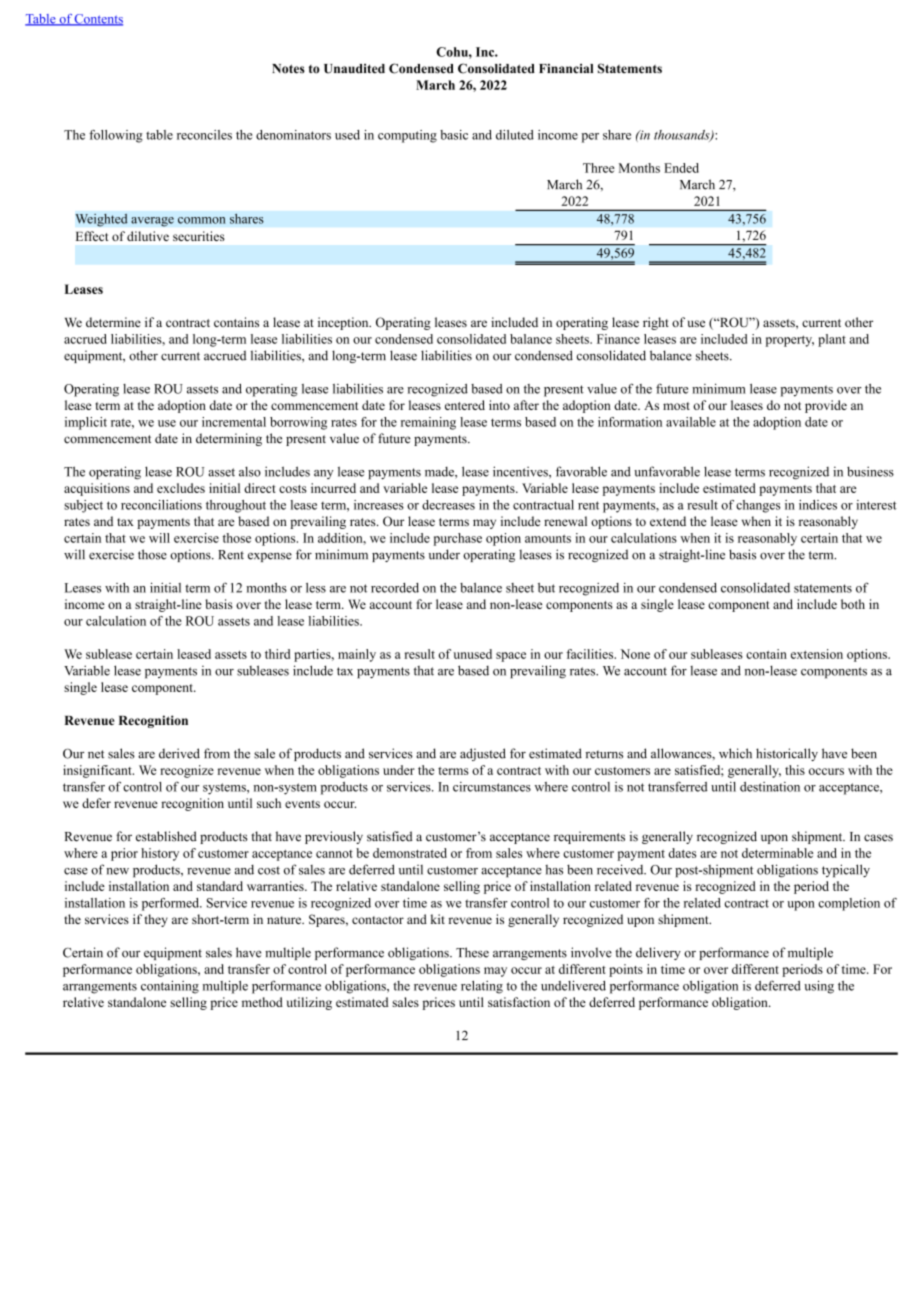  I want to click on Ended, so click(681, 168).
